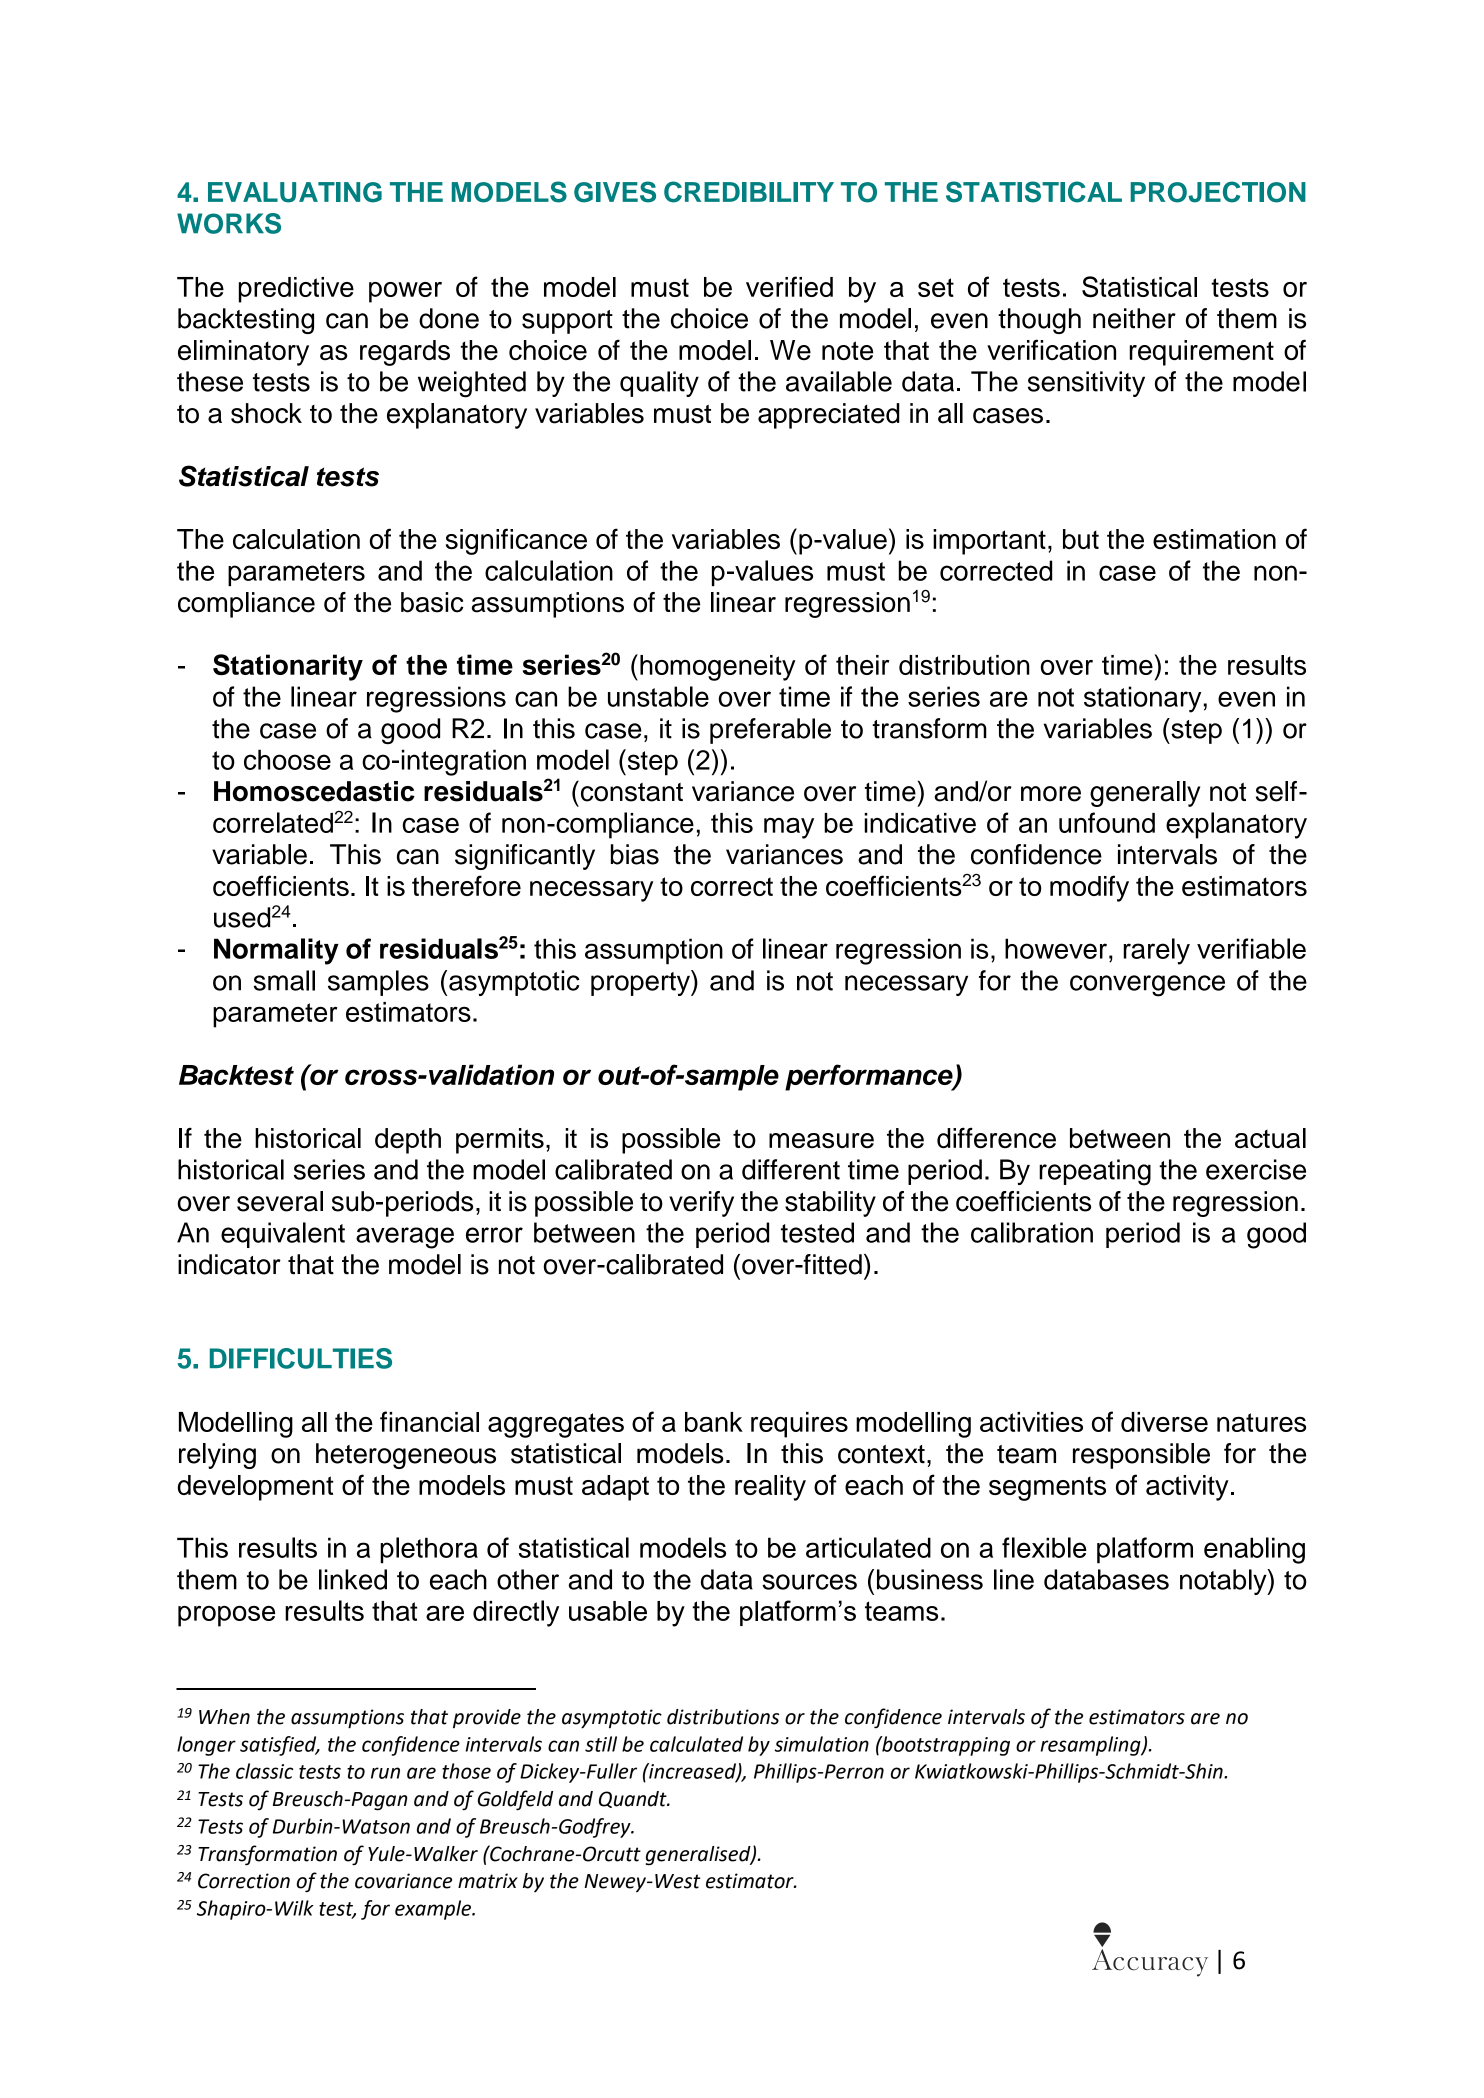  What do you see at coordinates (770, 731) in the screenshot?
I see `preferable` at bounding box center [770, 731].
